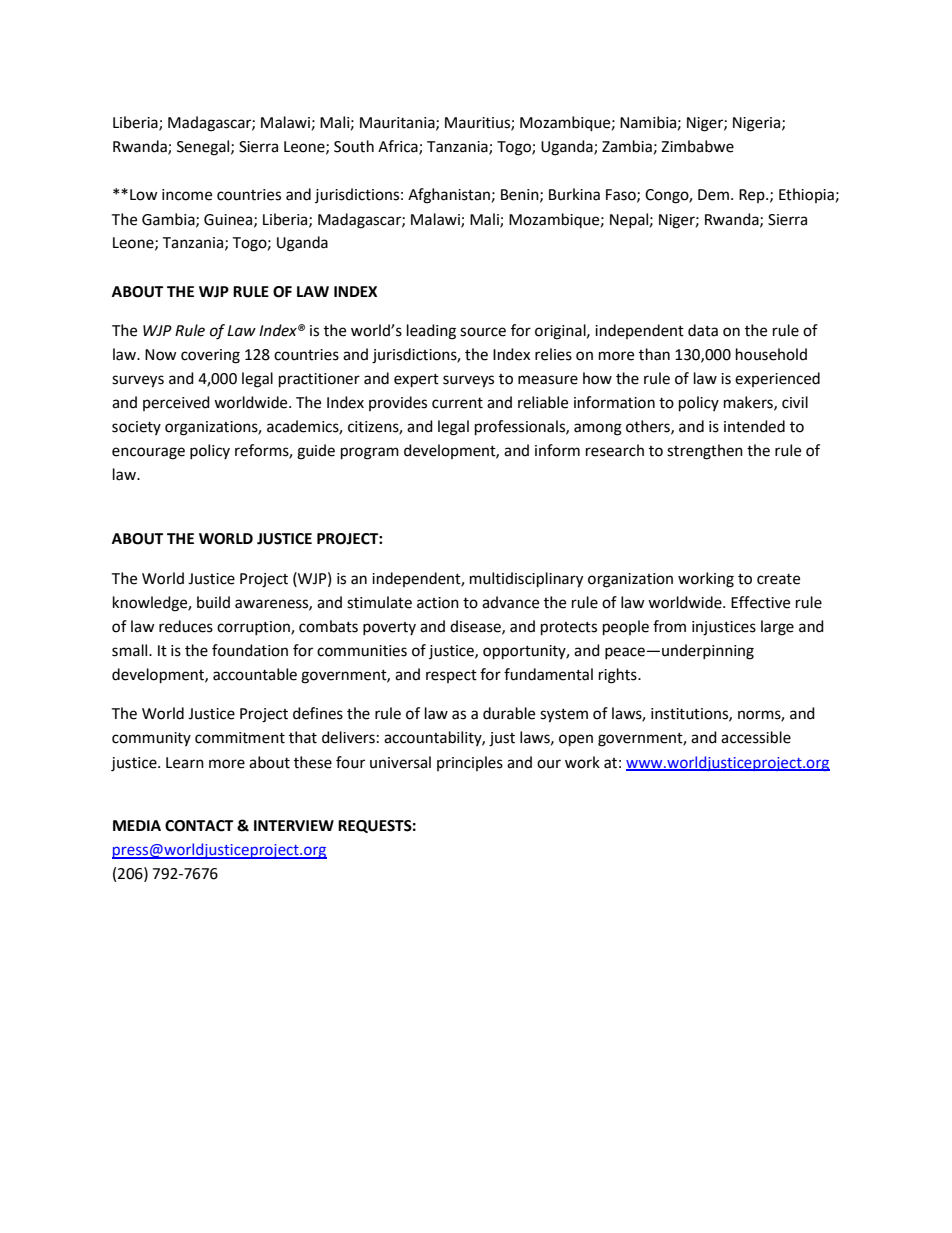 This screenshot has width=952, height=1233. I want to click on program, so click(370, 453).
